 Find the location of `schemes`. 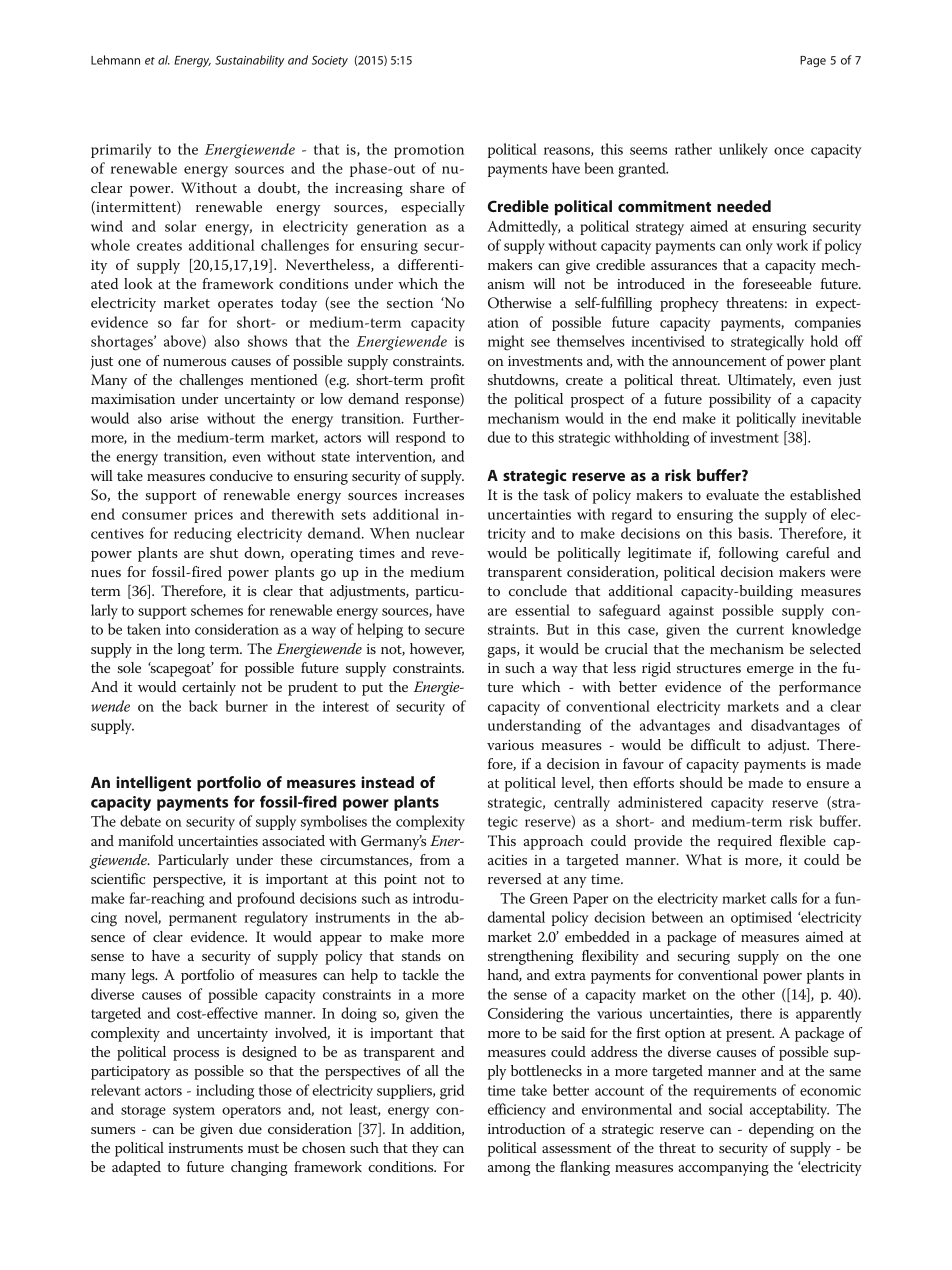

schemes is located at coordinates (217, 610).
